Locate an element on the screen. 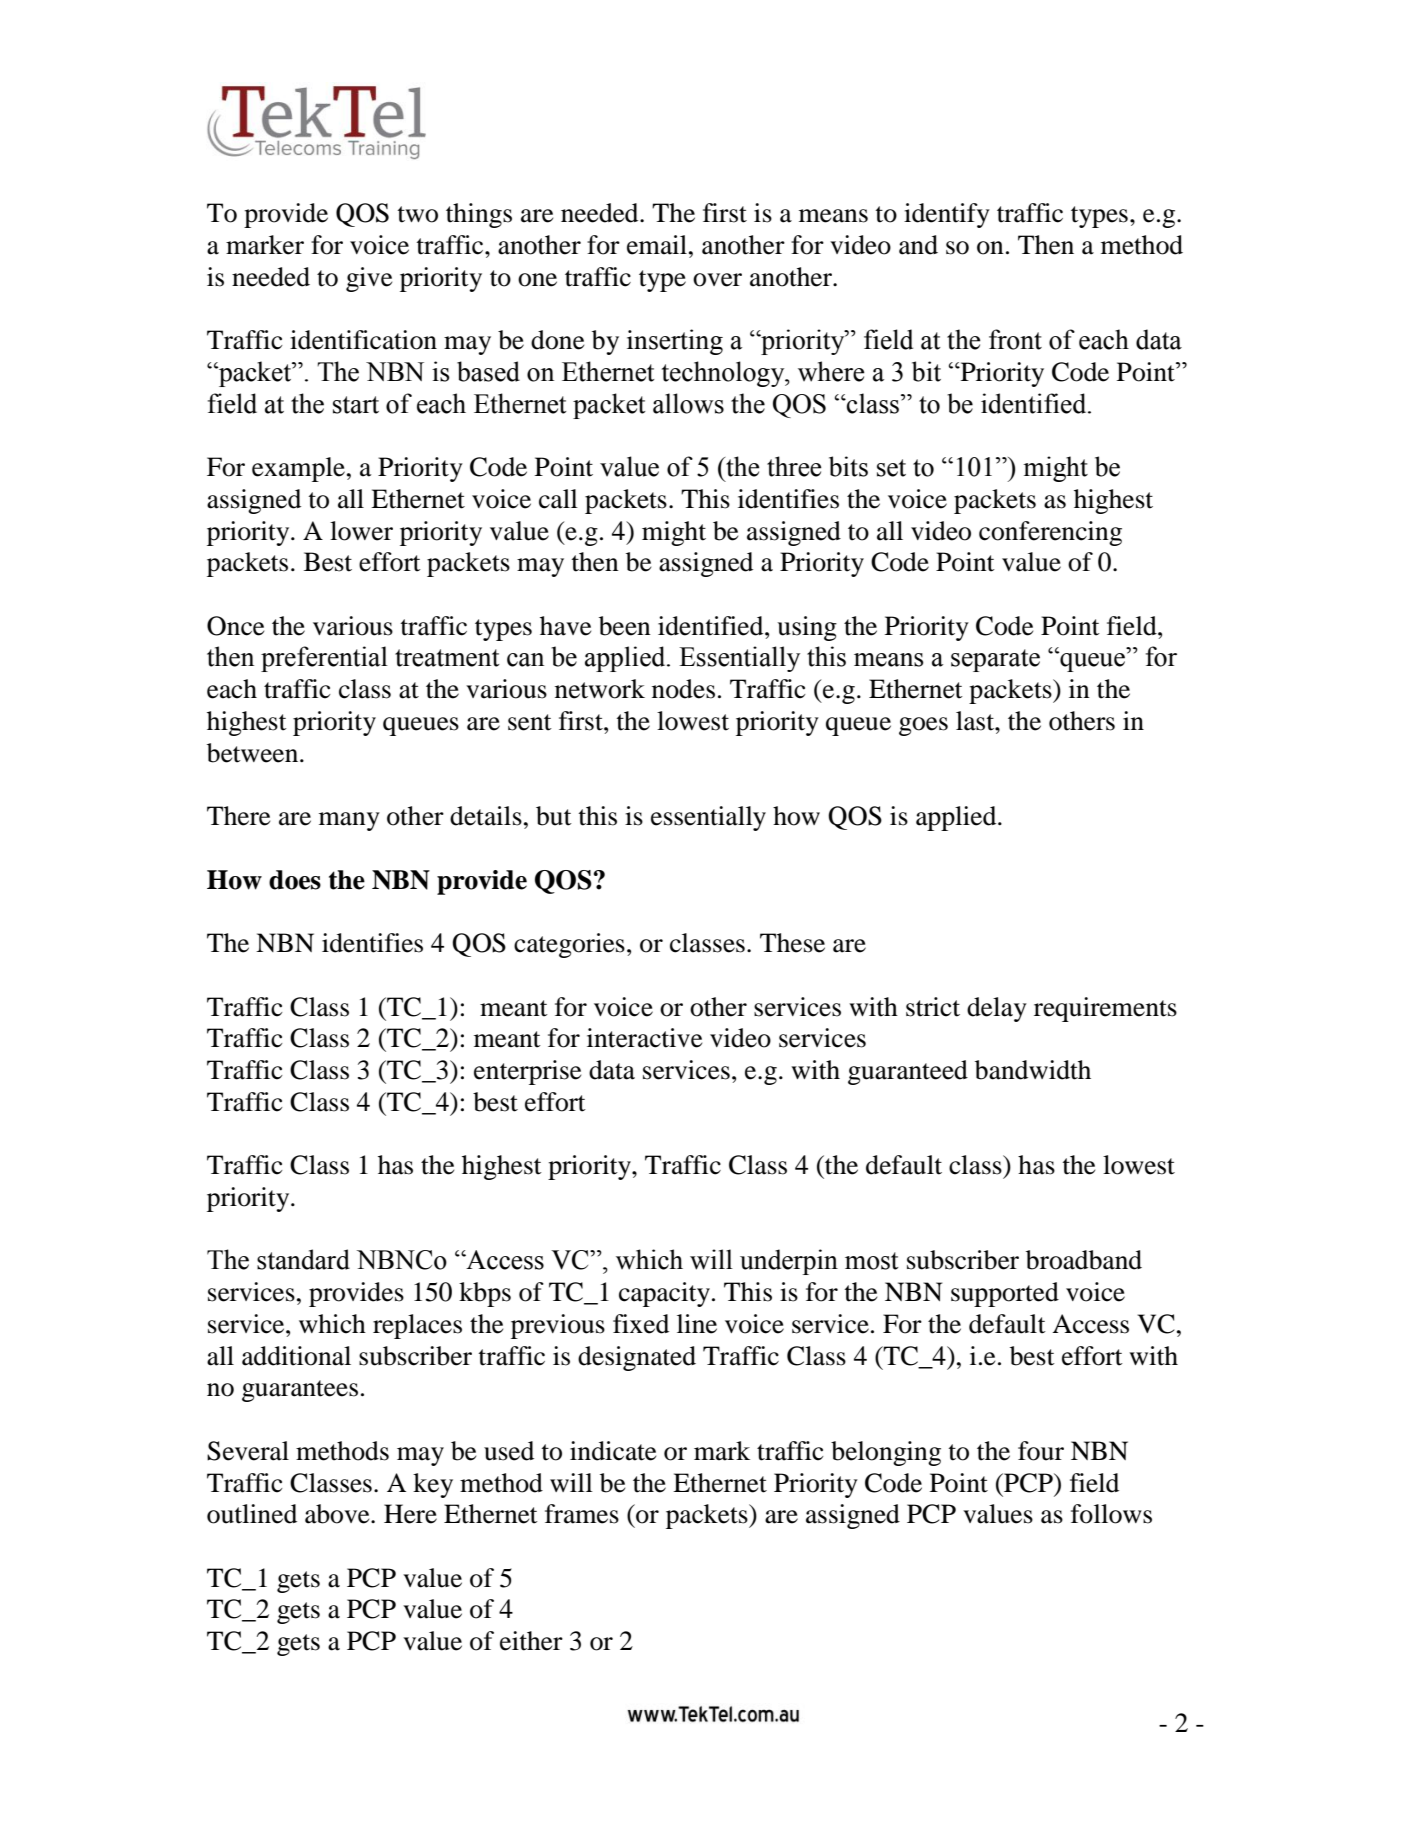  follows is located at coordinates (1111, 1514).
